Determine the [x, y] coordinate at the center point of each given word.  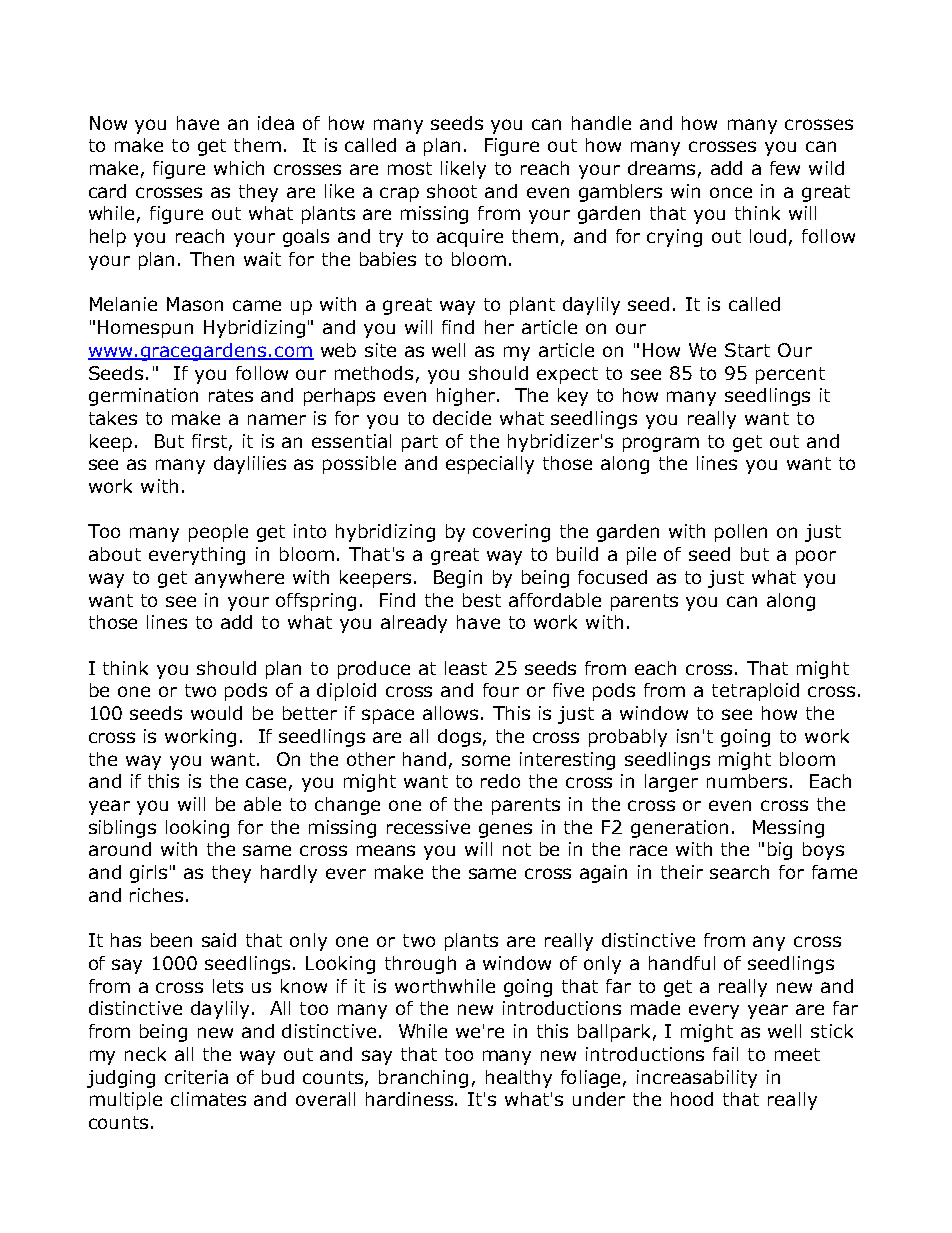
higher [467, 397]
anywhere [239, 579]
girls [148, 874]
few [785, 168]
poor [816, 557]
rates [231, 395]
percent [790, 375]
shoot [452, 191]
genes [505, 830]
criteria [196, 1077]
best [482, 600]
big [780, 851]
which [239, 168]
